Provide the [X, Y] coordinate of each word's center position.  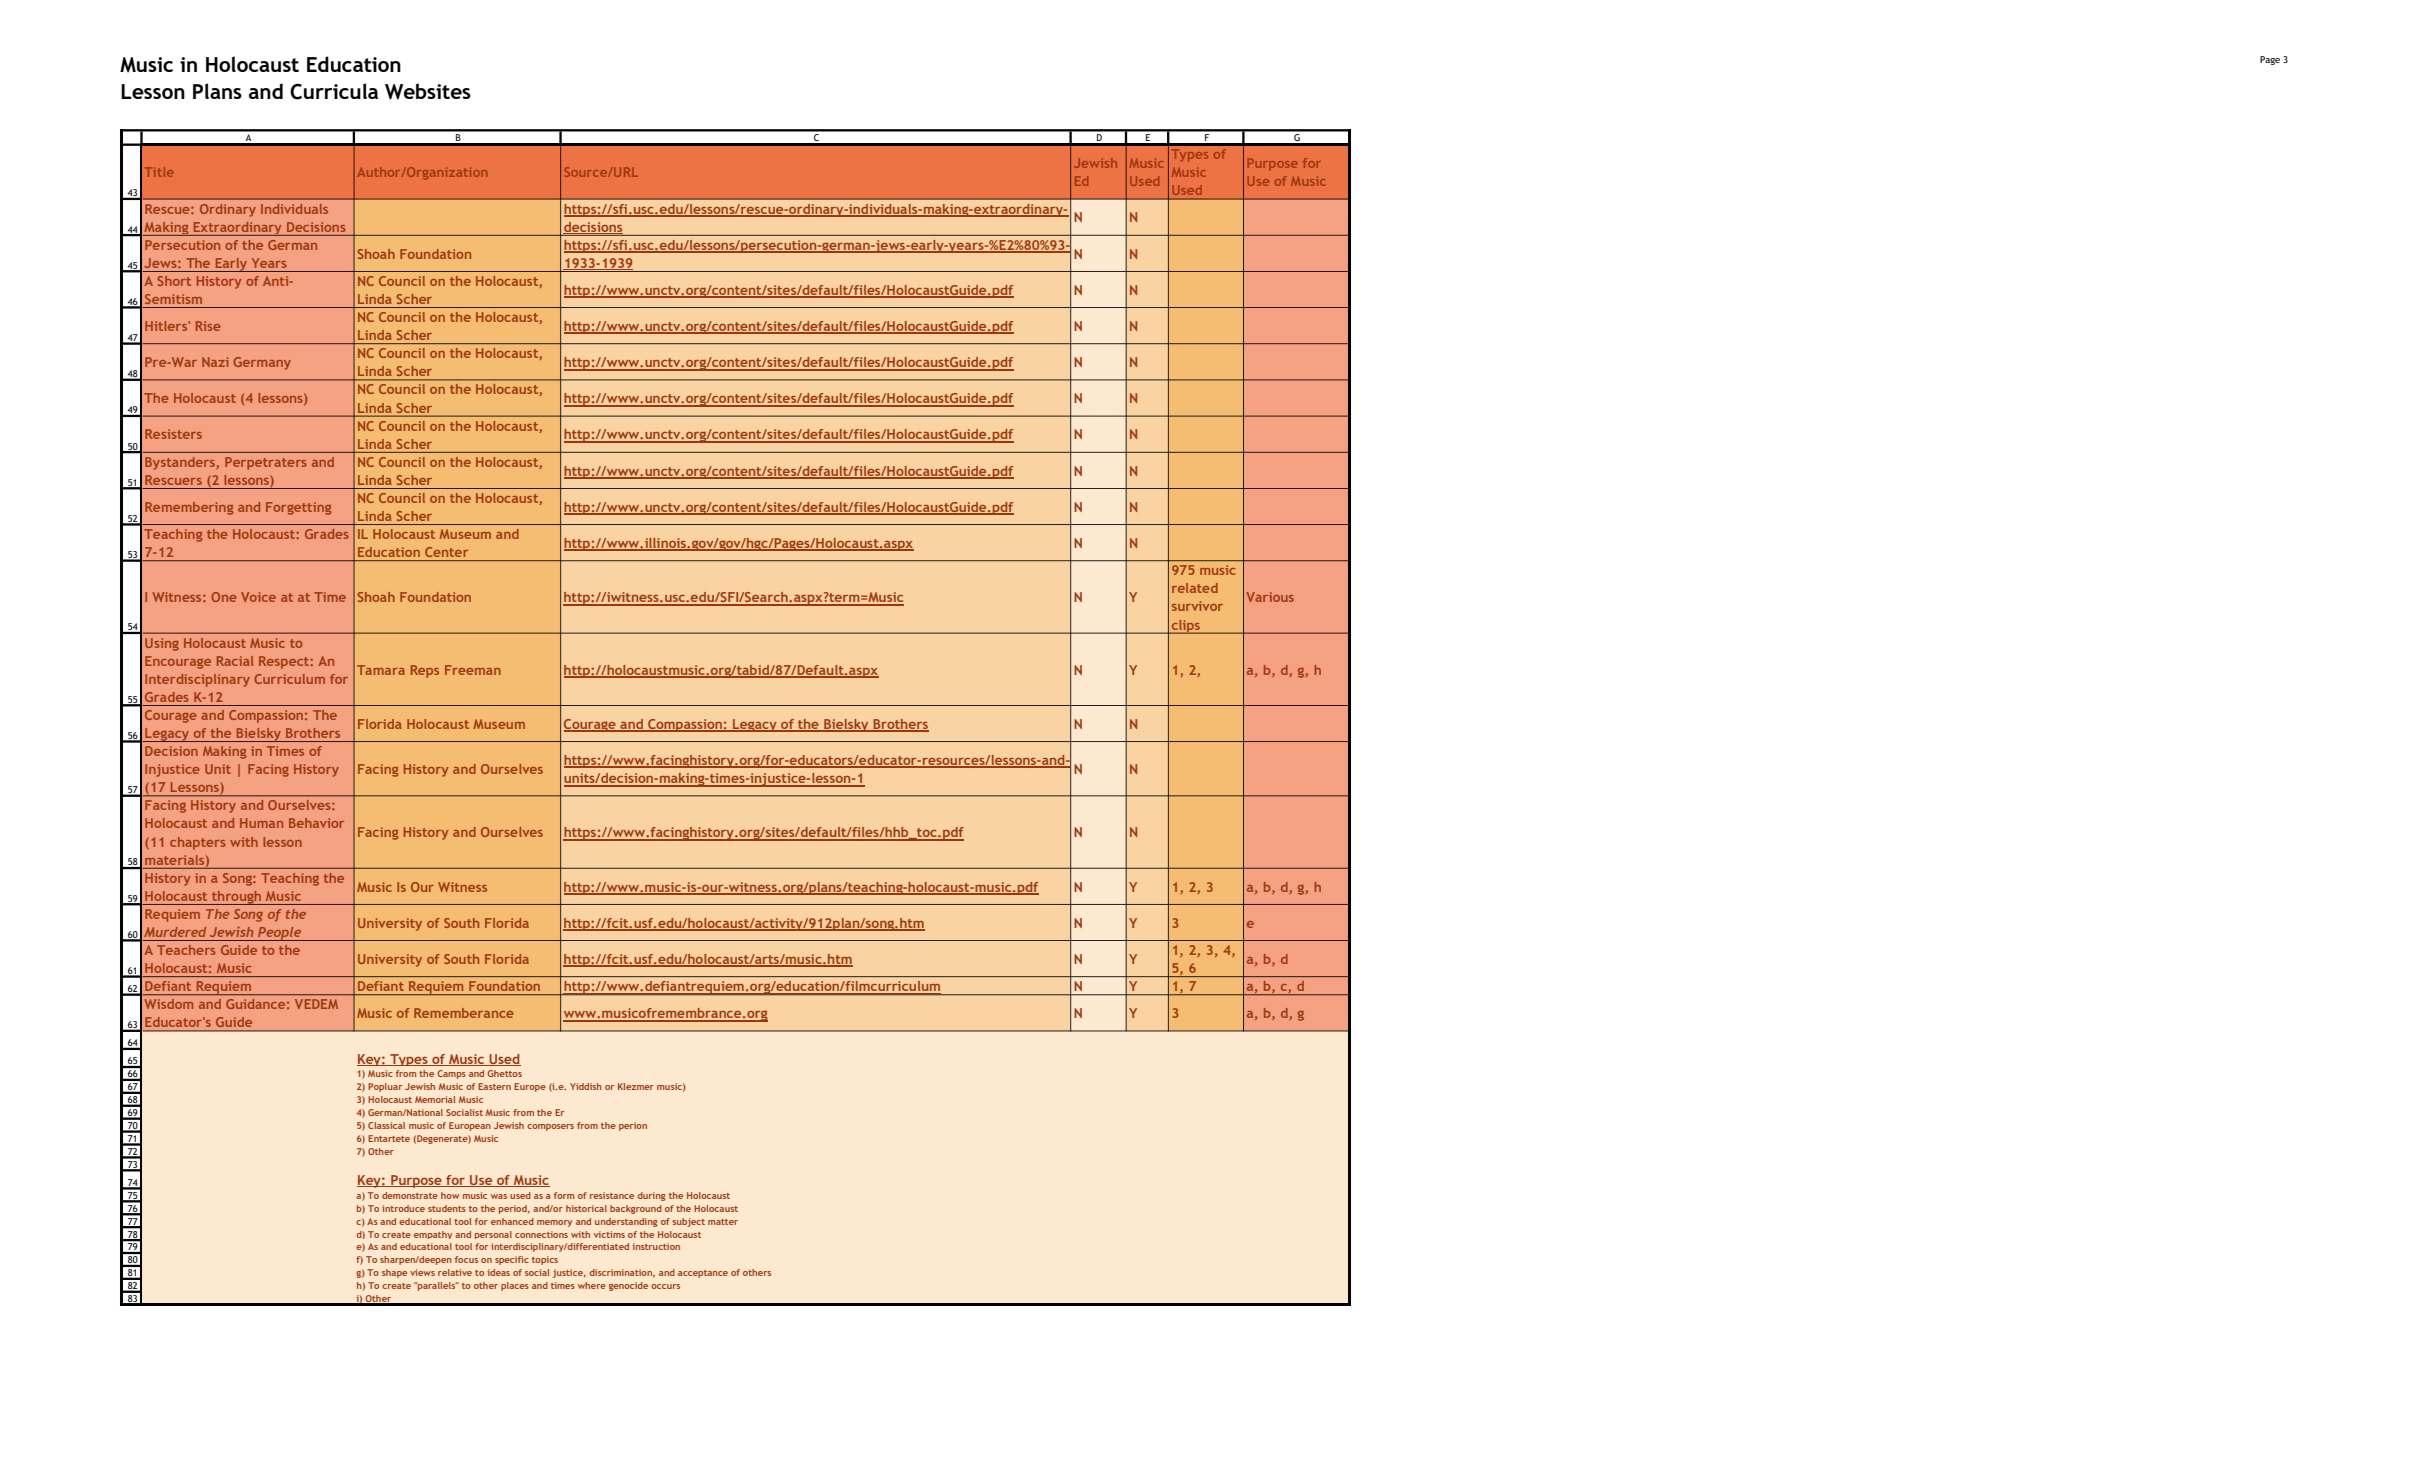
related [1195, 588]
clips [1186, 627]
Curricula [334, 91]
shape [394, 1273]
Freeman [473, 670]
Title [159, 172]
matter [723, 1222]
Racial [235, 661]
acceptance [703, 1274]
